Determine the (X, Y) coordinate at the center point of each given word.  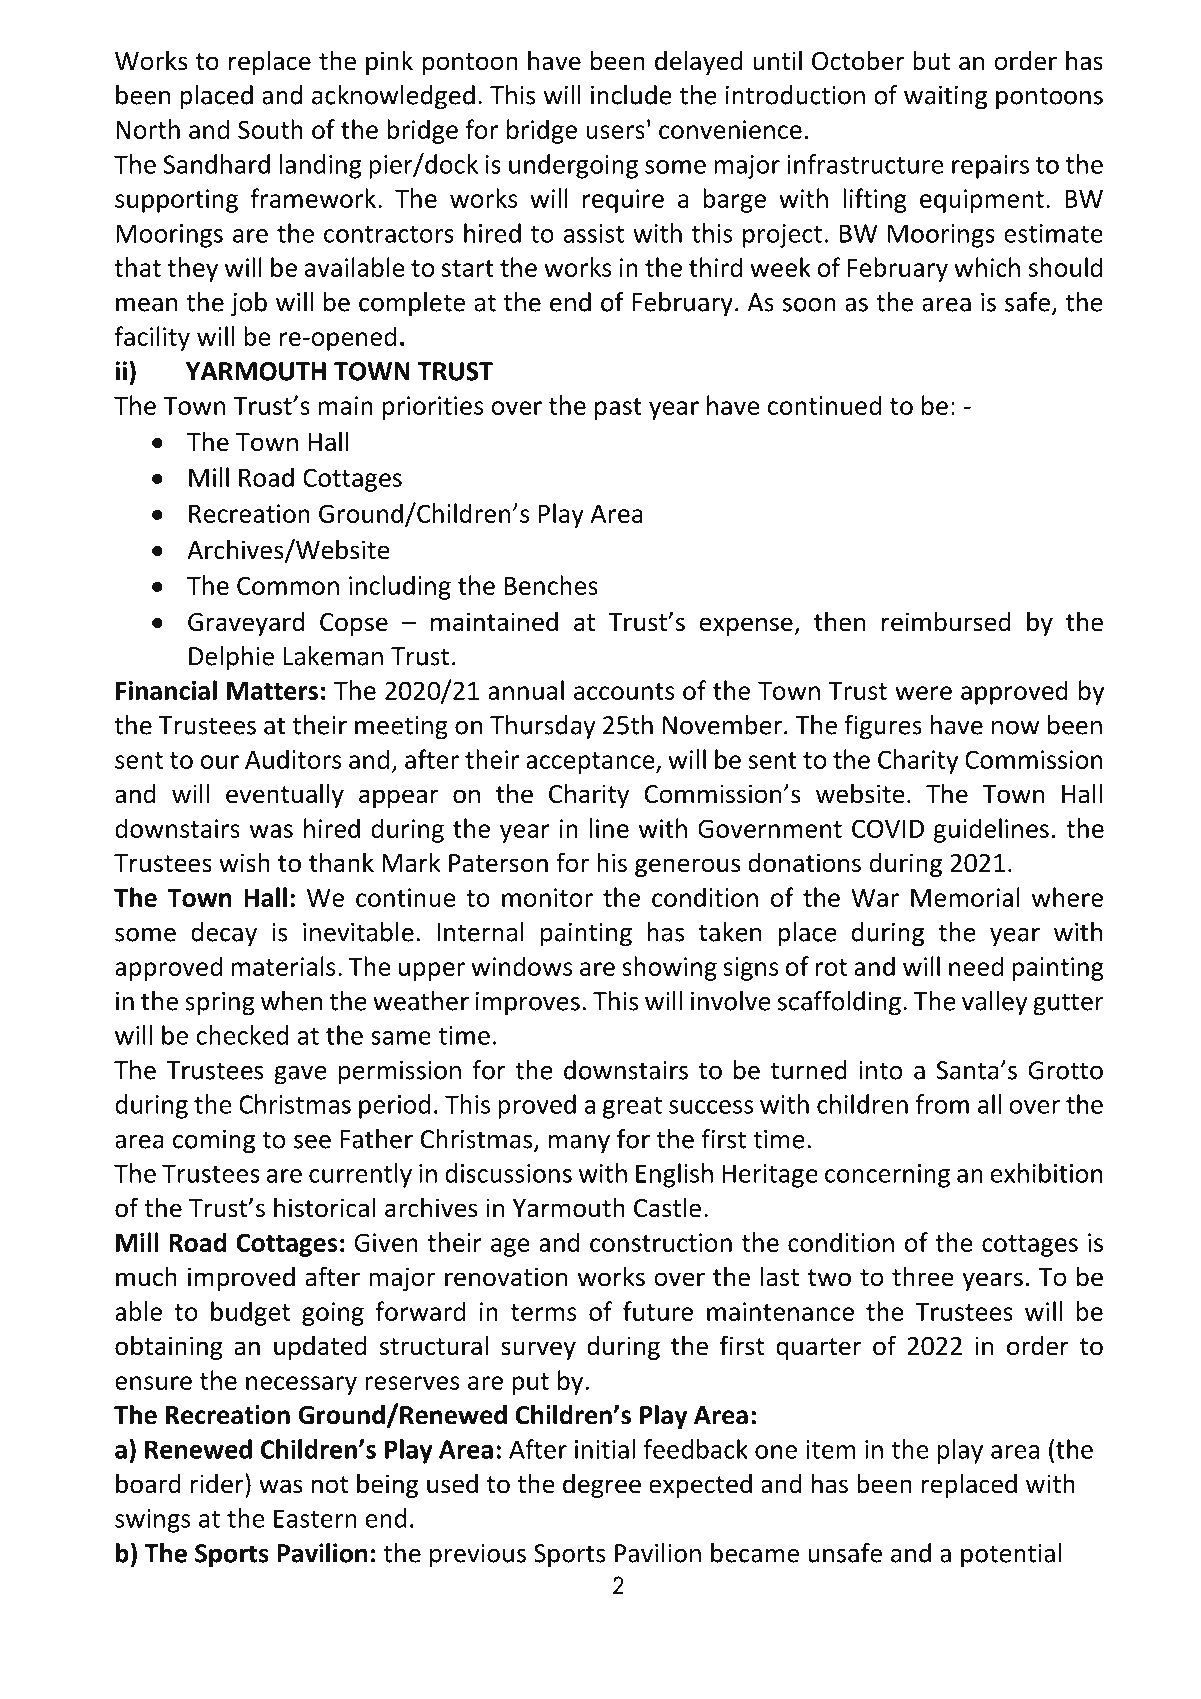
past (618, 409)
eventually (285, 795)
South (270, 129)
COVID (888, 828)
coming (214, 1142)
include (631, 95)
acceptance (591, 763)
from (942, 1104)
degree (602, 1485)
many (579, 1144)
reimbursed (946, 621)
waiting (945, 98)
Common (288, 585)
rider (218, 1483)
